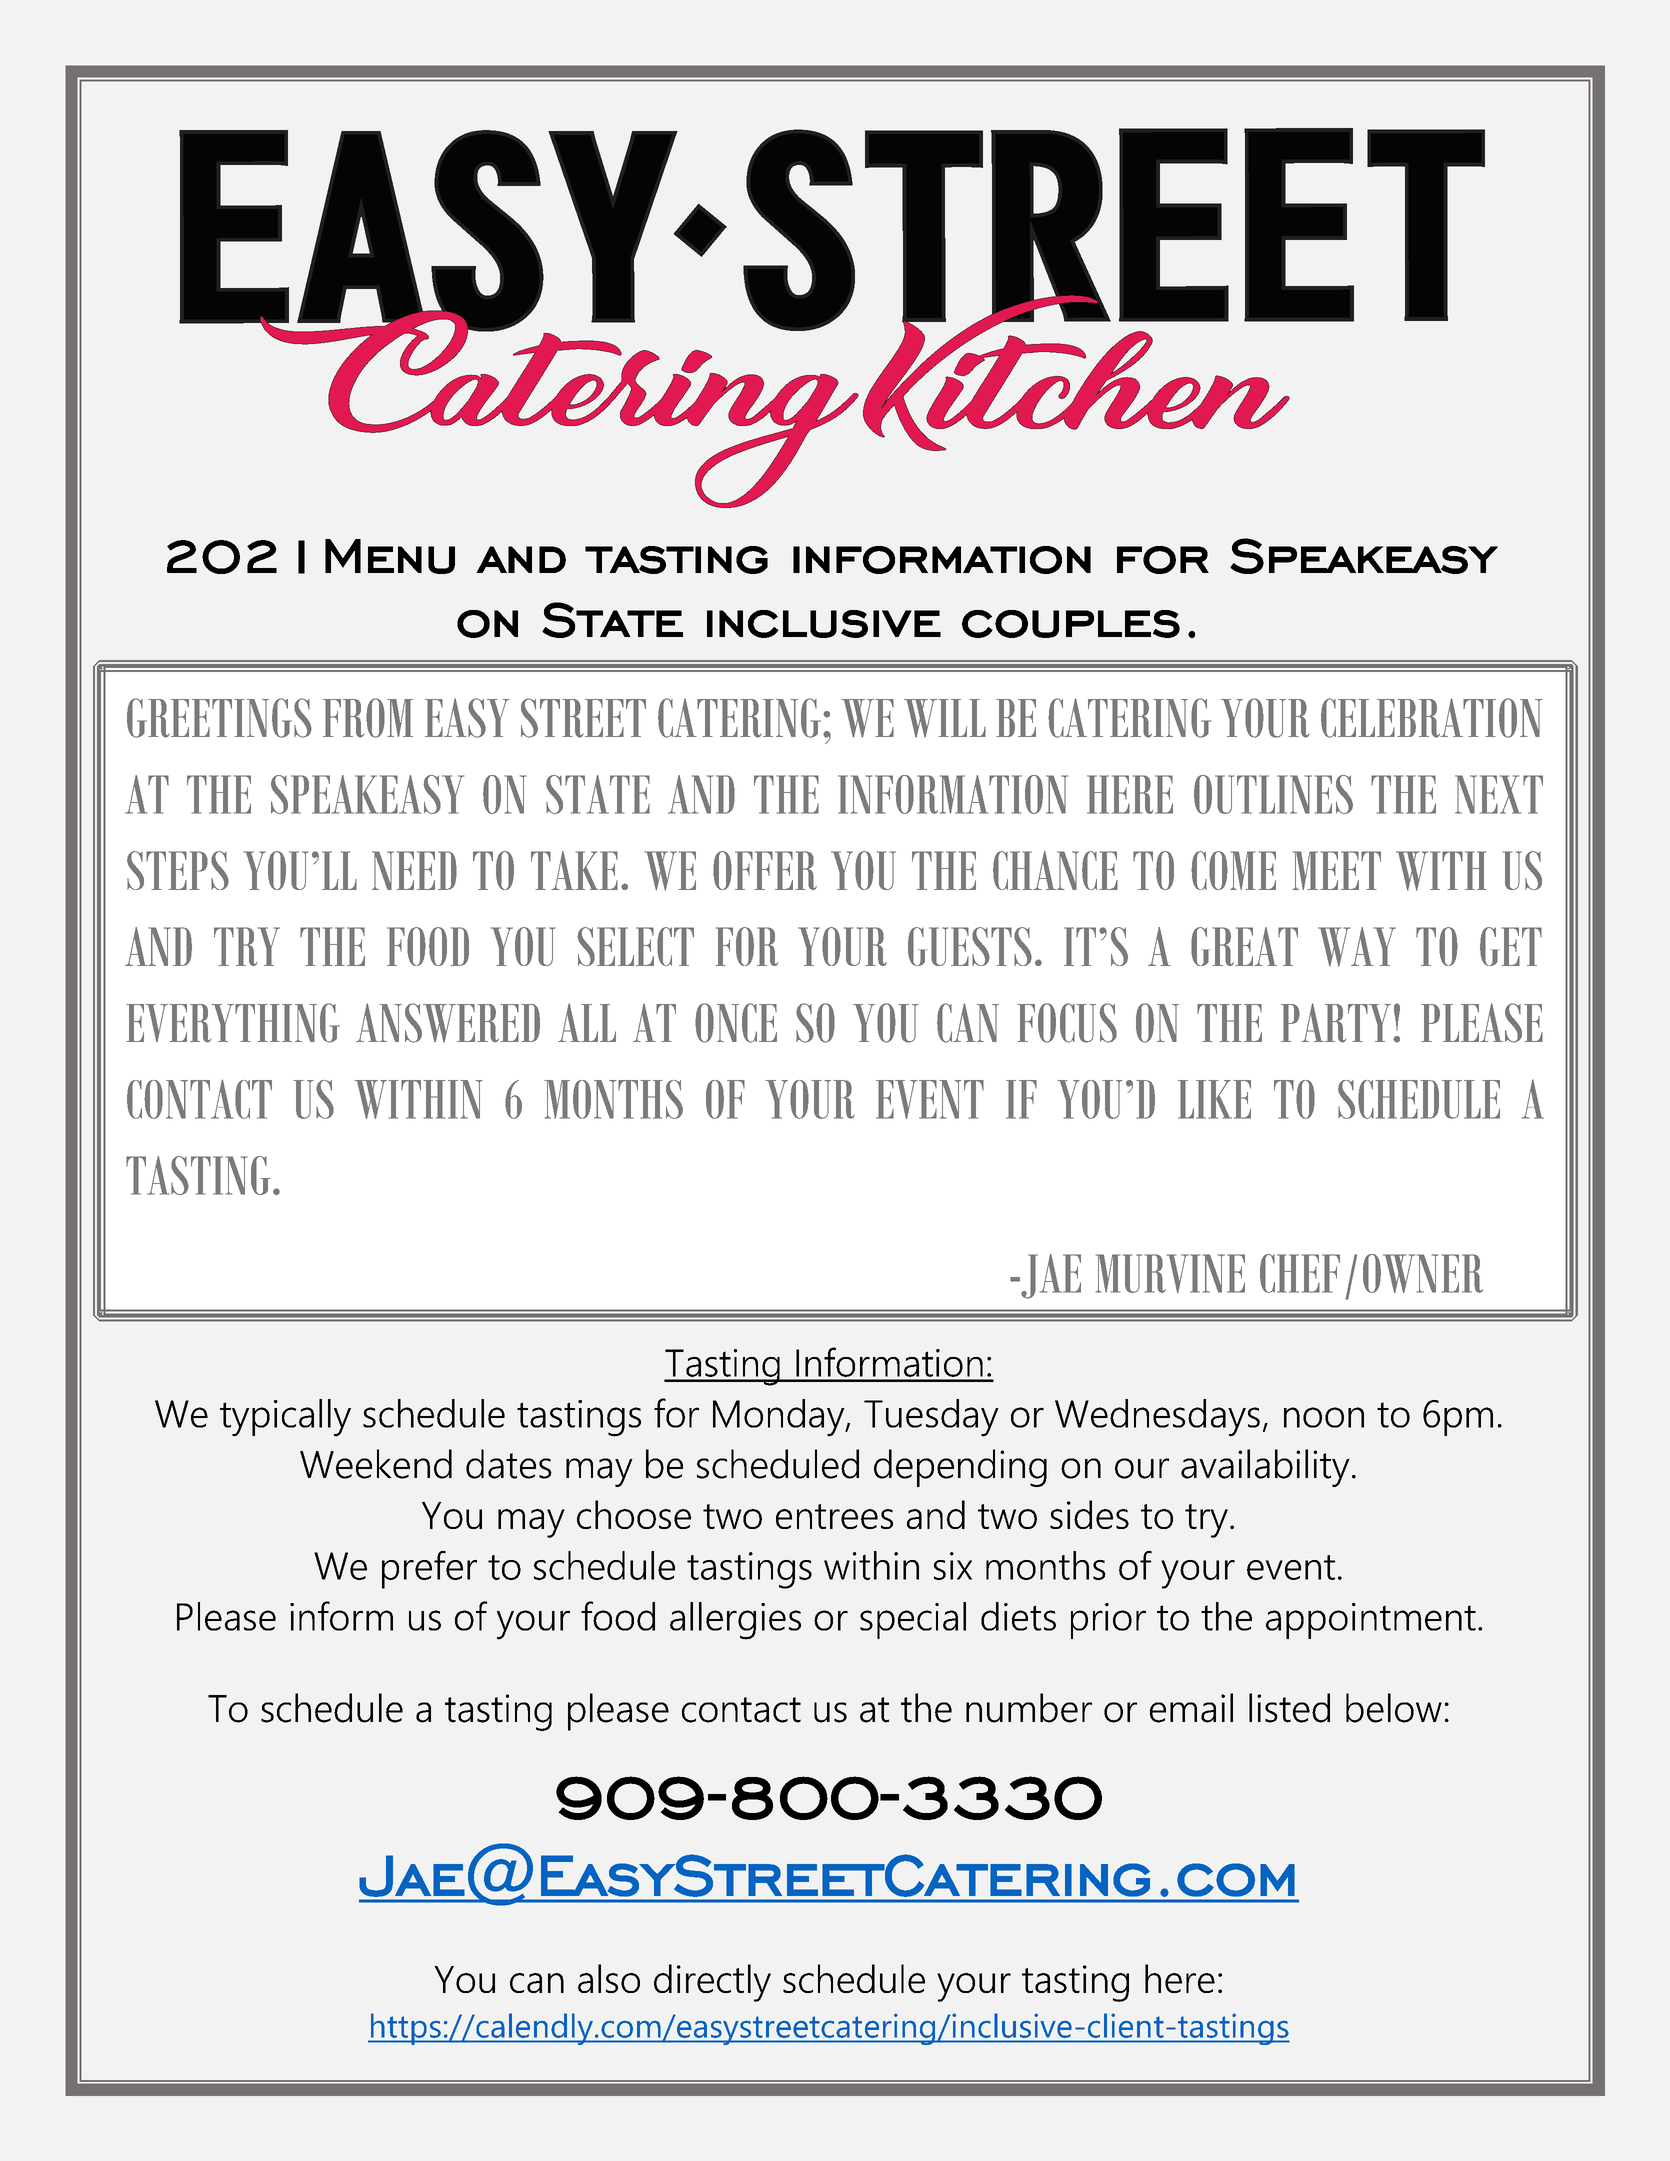 This page has width=1670, height=2161. I want to click on directly, so click(712, 1983).
